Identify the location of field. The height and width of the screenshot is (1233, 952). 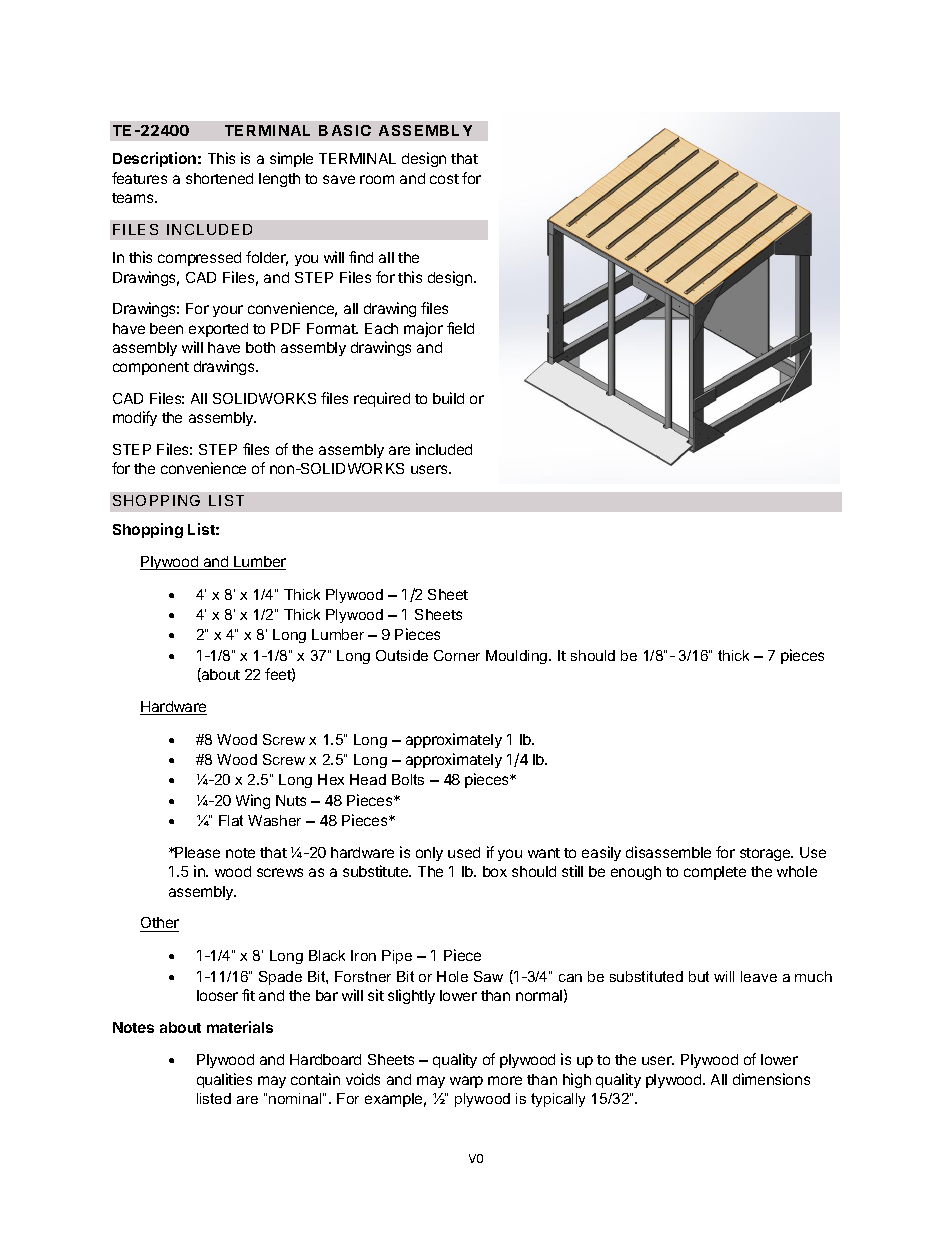
(460, 328).
